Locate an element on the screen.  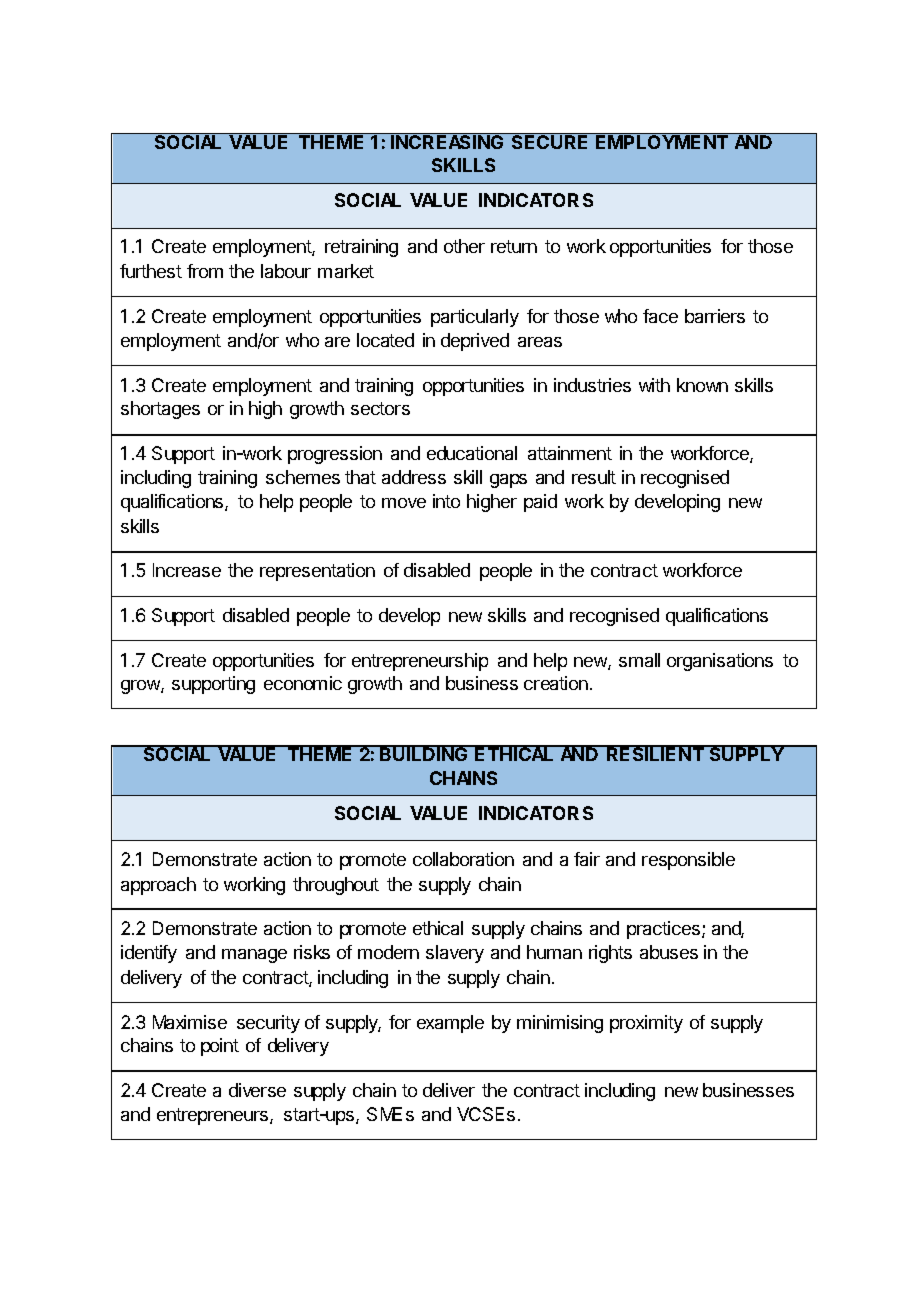
SECURE is located at coordinates (551, 141).
